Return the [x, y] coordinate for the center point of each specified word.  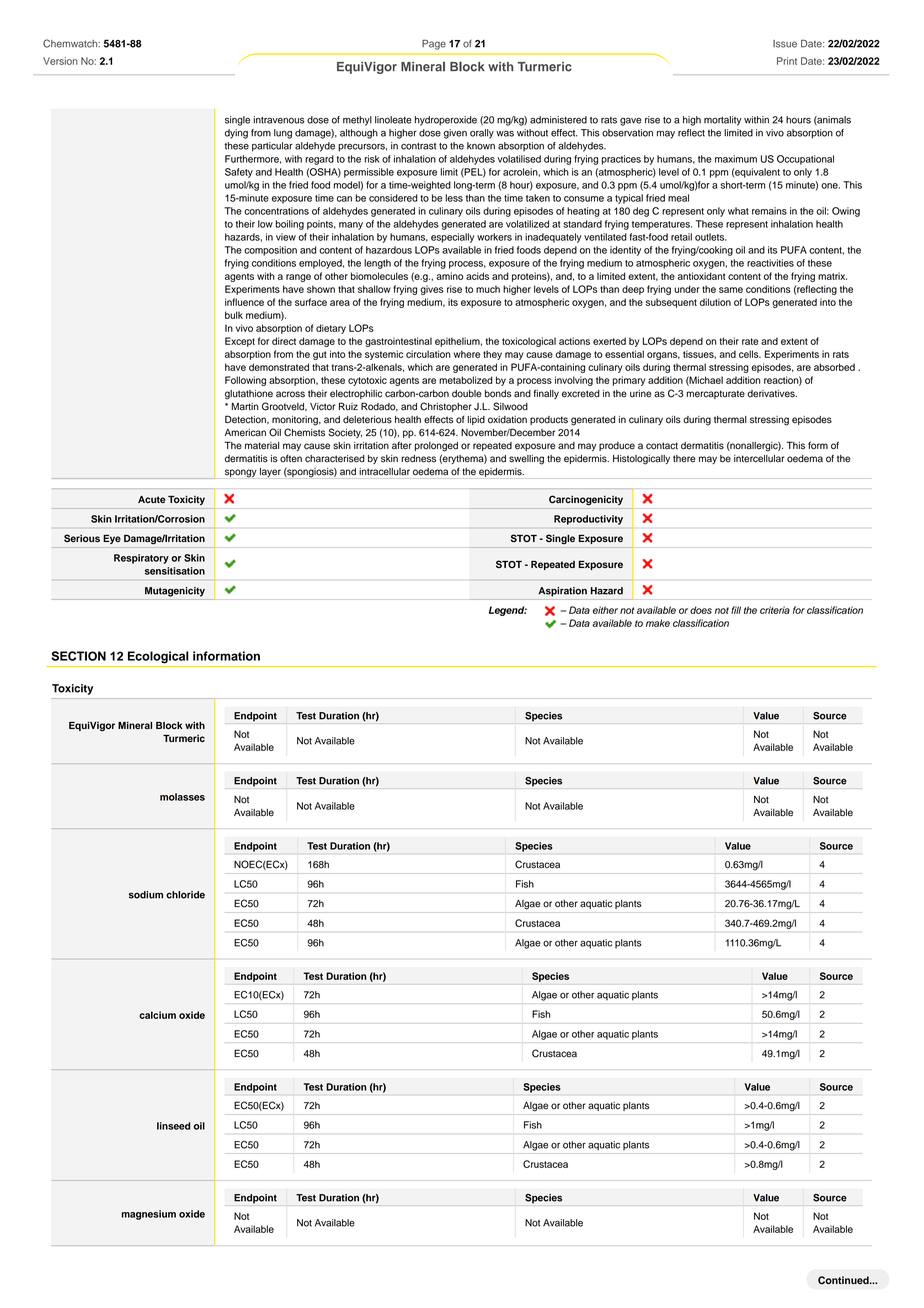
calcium [157, 1015]
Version [60, 61]
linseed [173, 1126]
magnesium [149, 1215]
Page [434, 45]
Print [787, 61]
